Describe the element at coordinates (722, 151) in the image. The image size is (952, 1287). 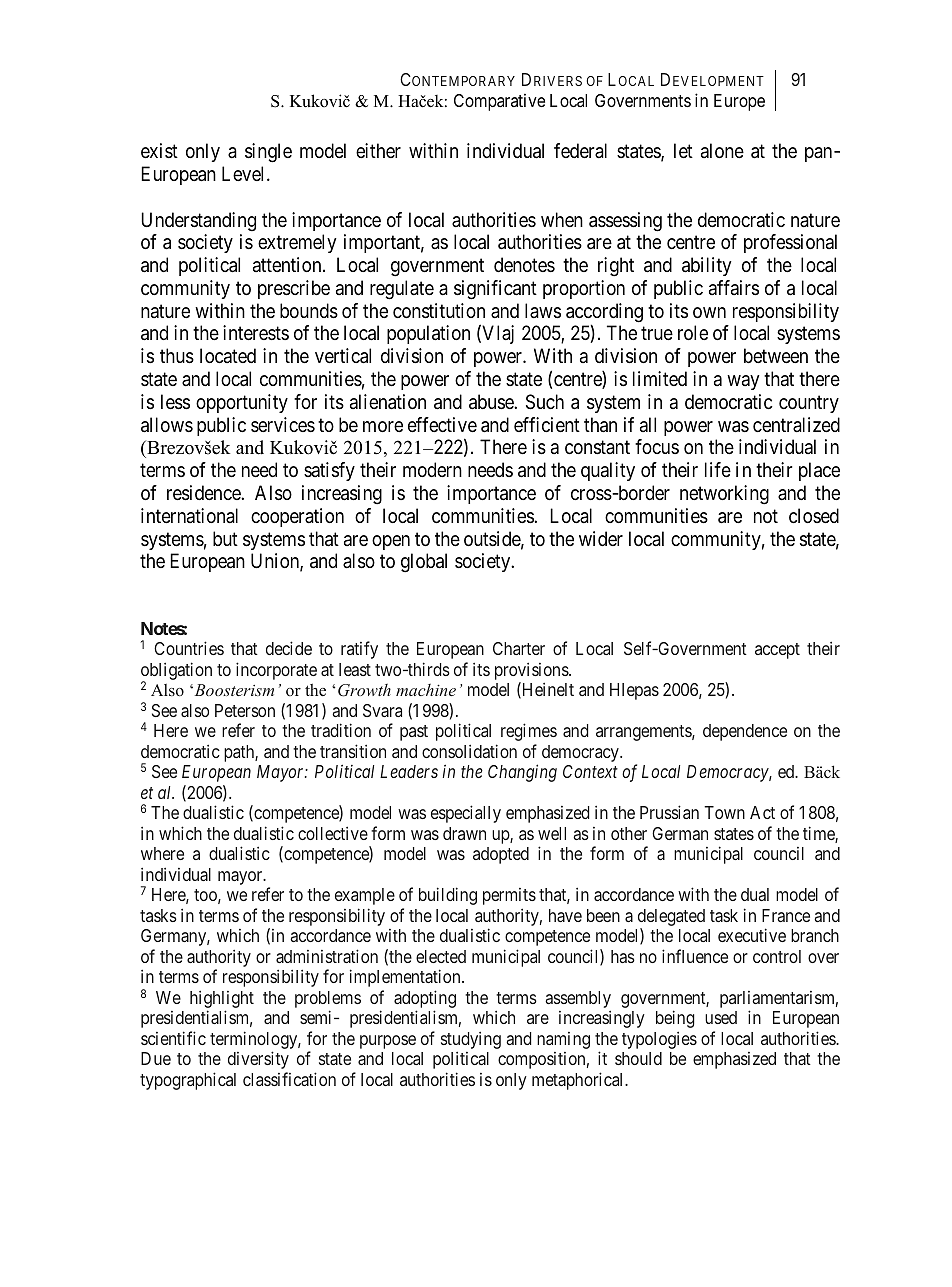
I see `alone` at that location.
